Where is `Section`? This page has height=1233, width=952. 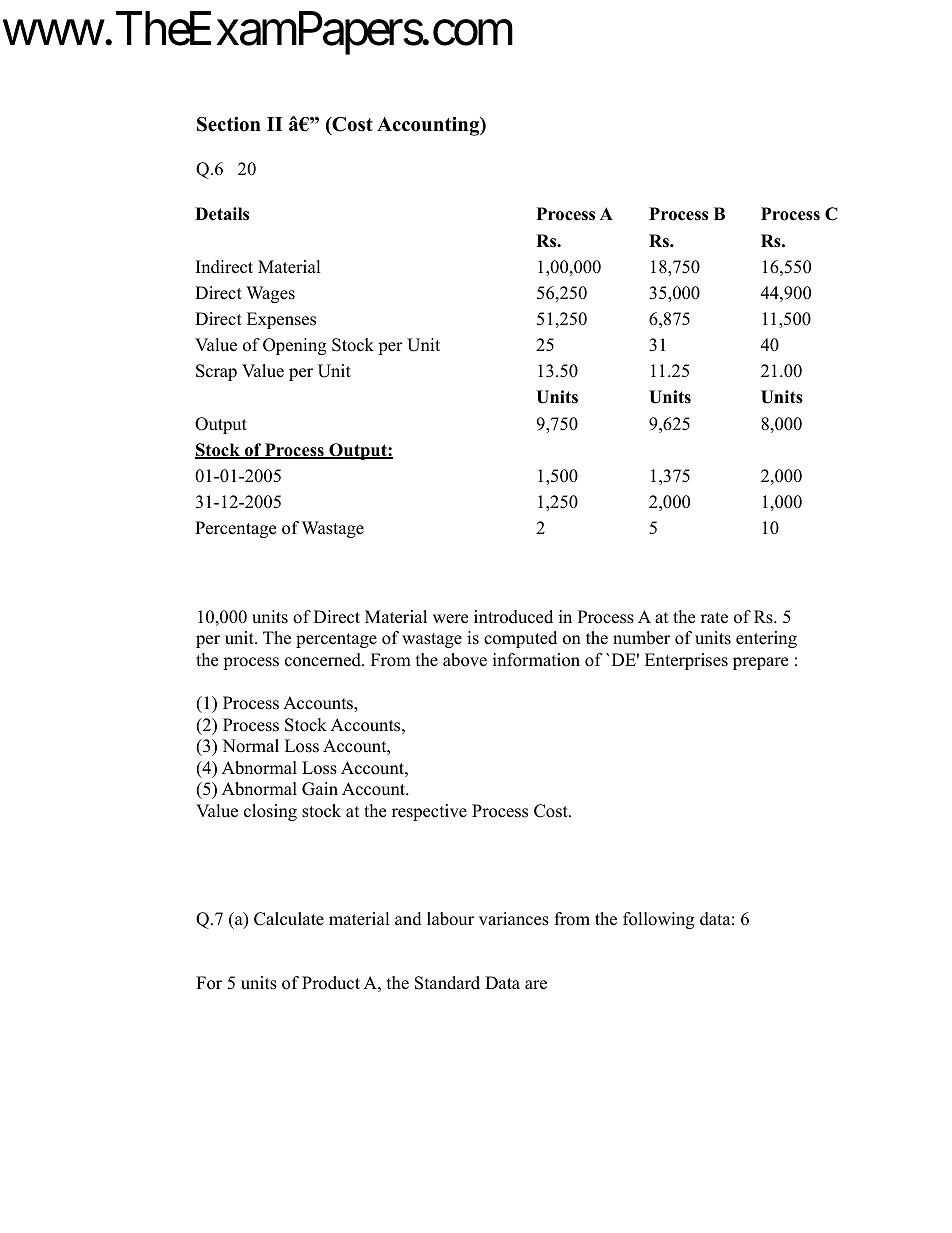
Section is located at coordinates (229, 124).
